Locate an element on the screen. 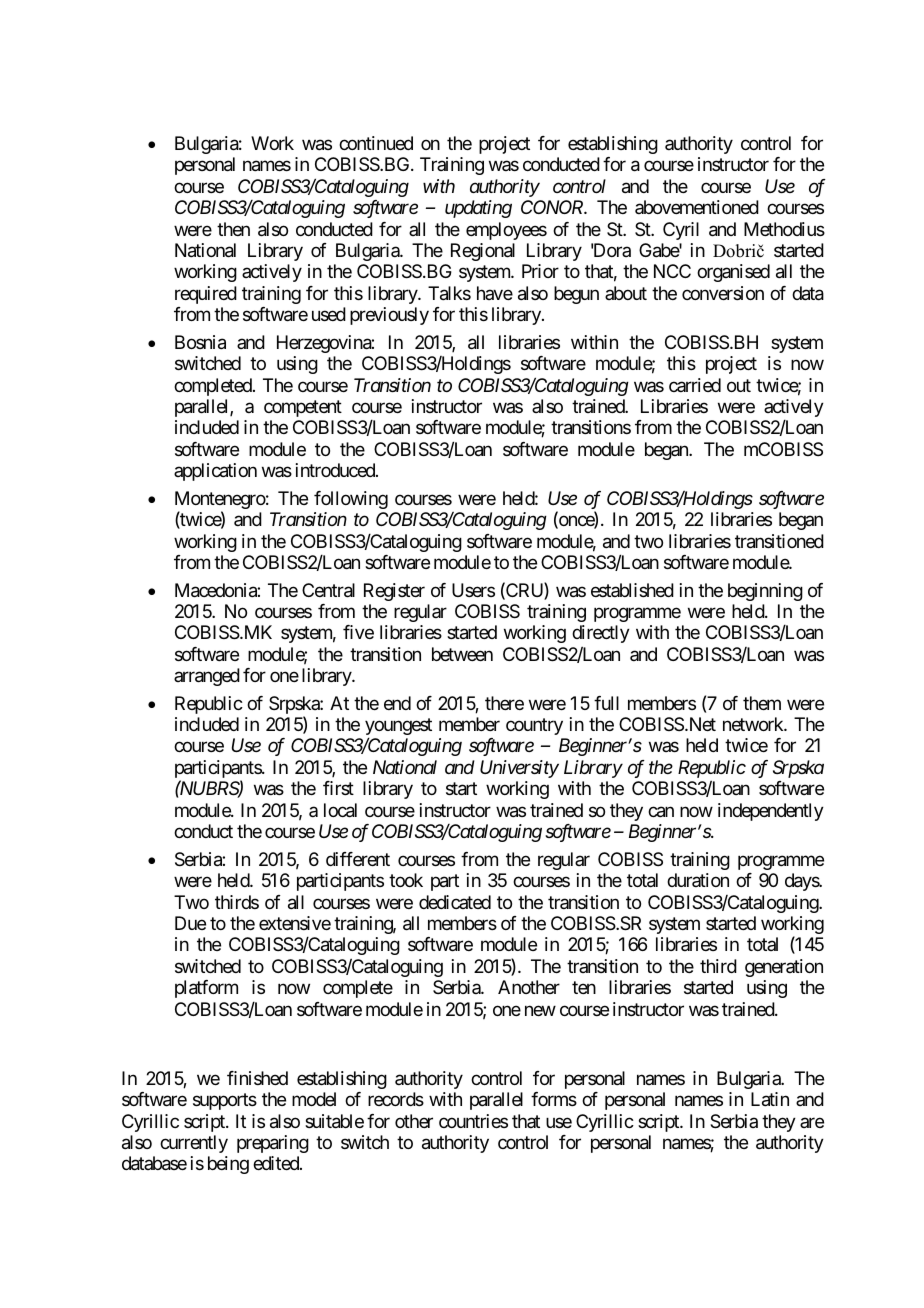  updating is located at coordinates (478, 209).
